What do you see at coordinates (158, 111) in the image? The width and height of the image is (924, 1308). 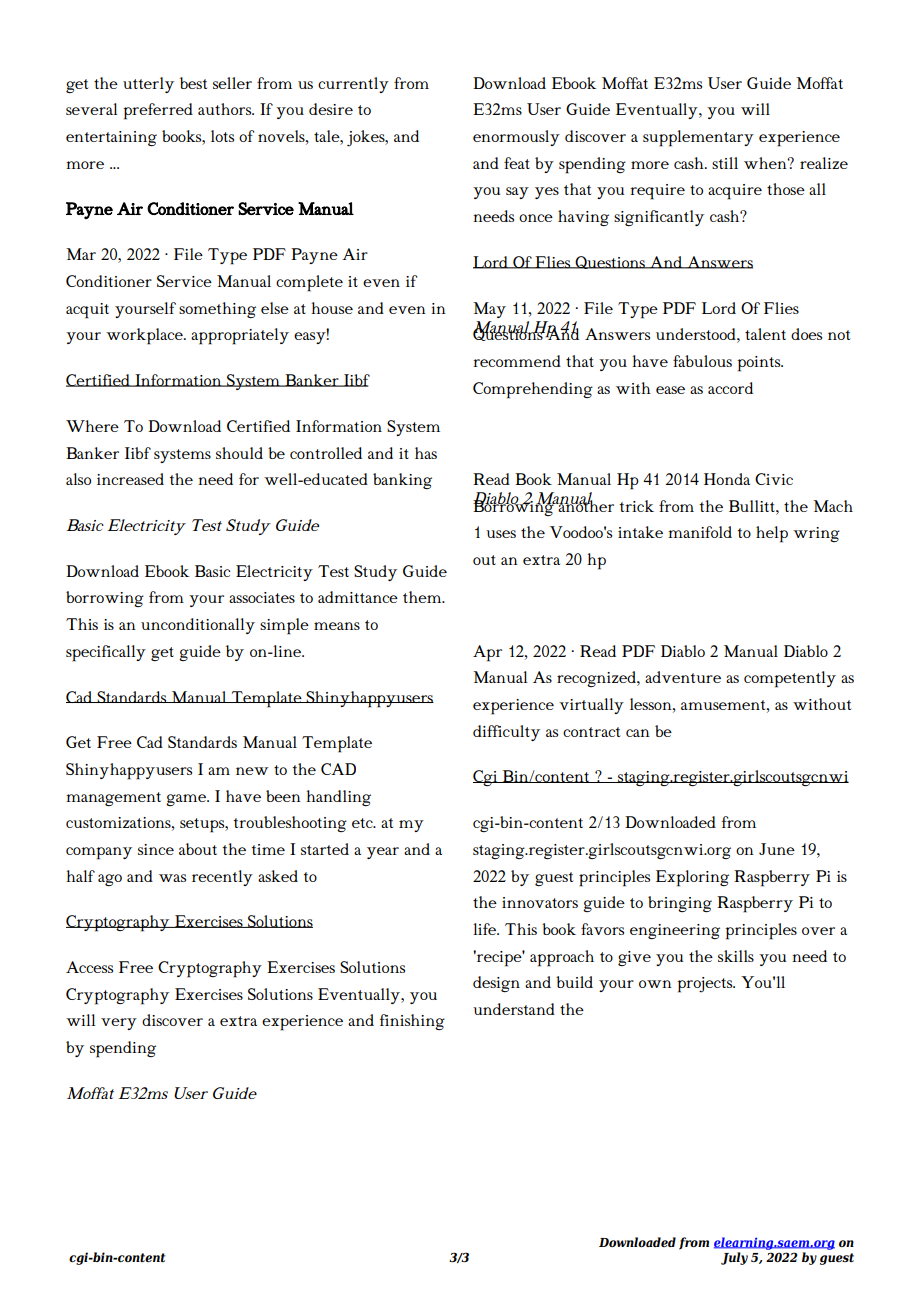 I see `preferred` at bounding box center [158, 111].
